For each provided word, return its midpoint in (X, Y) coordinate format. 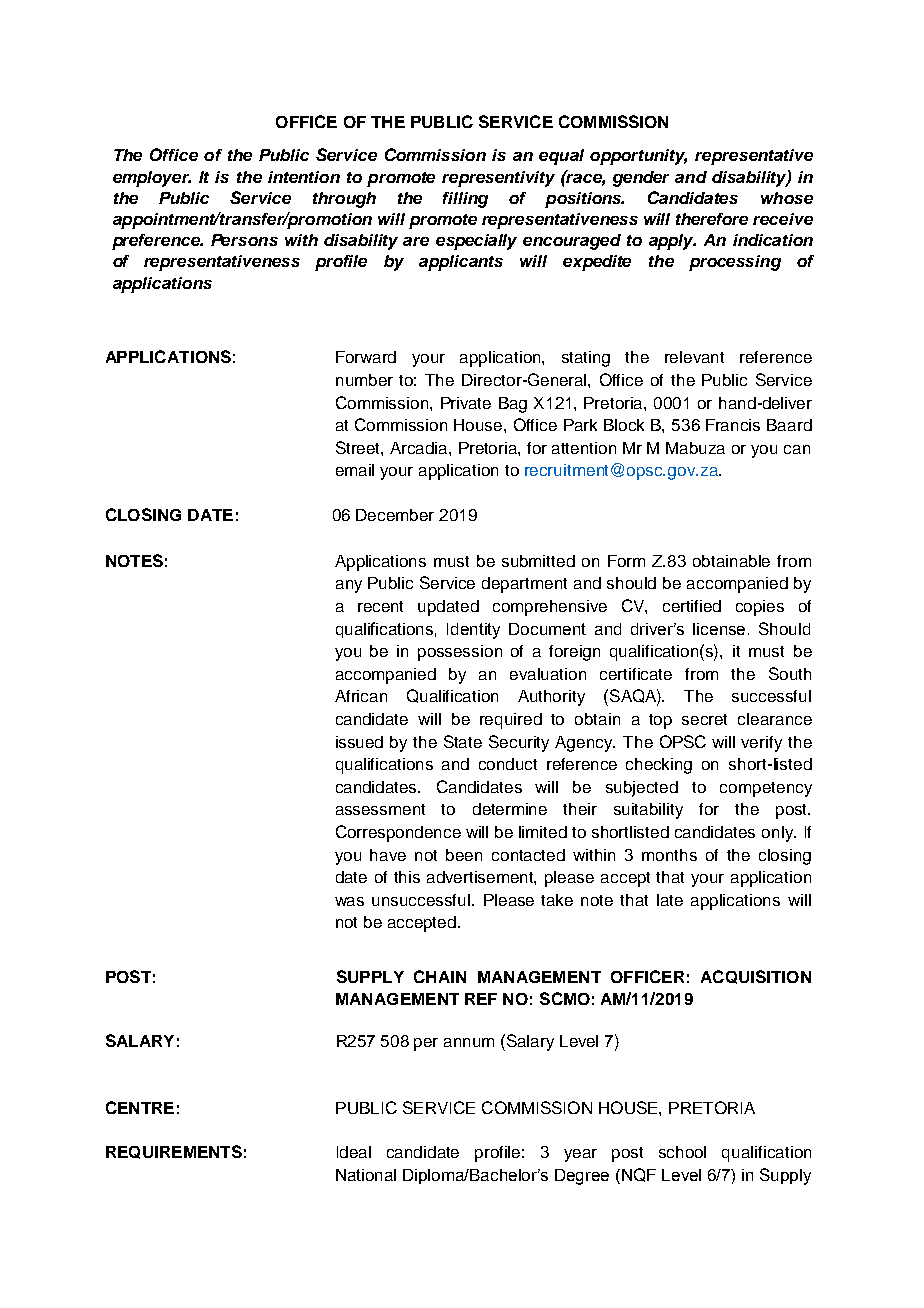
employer (152, 179)
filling (465, 200)
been (464, 855)
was (349, 901)
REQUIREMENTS (174, 1152)
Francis (733, 425)
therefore (712, 219)
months (669, 855)
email (355, 470)
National (366, 1175)
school (682, 1152)
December (395, 515)
